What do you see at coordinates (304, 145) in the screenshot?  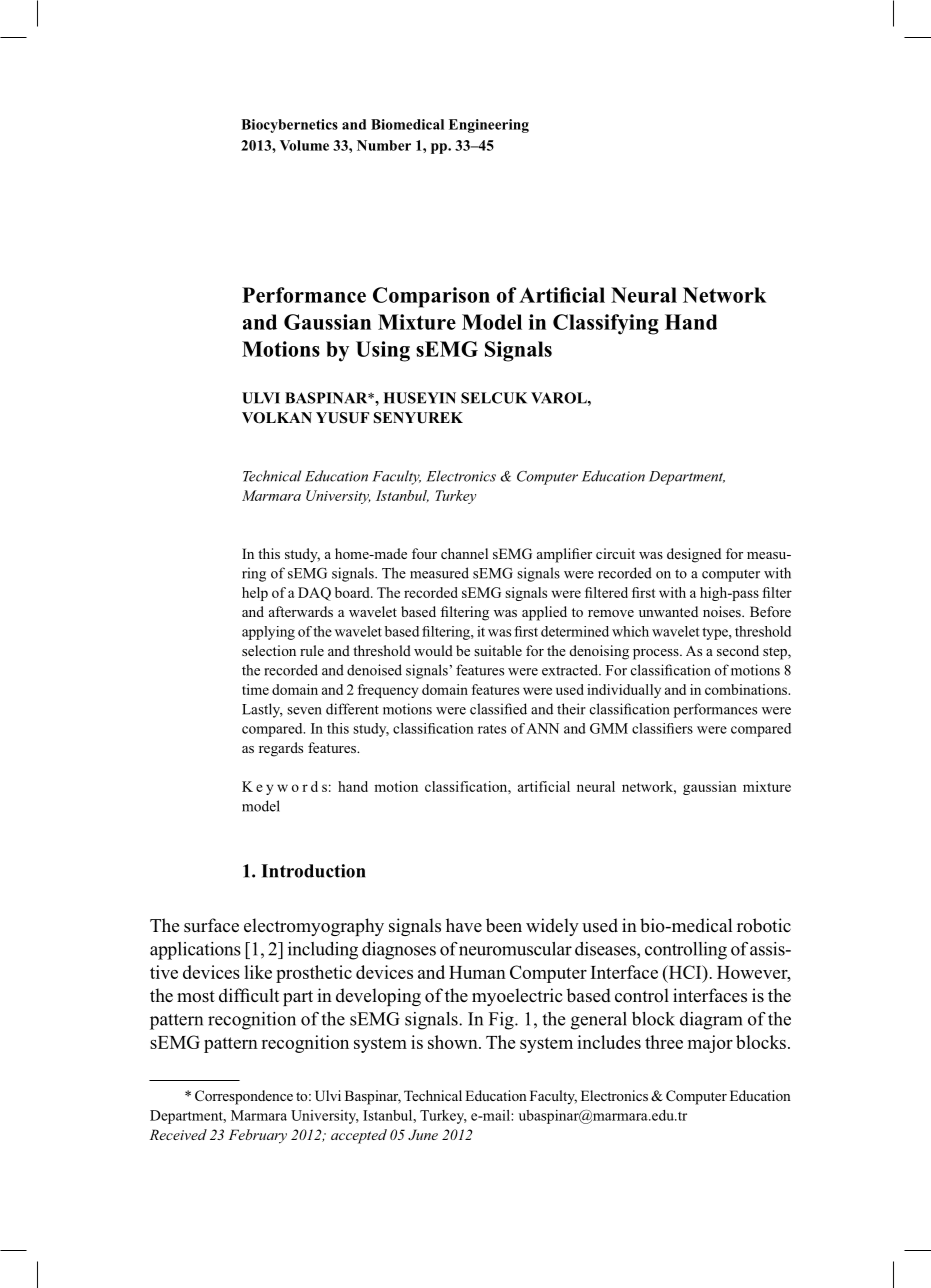 I see `Volume` at bounding box center [304, 145].
